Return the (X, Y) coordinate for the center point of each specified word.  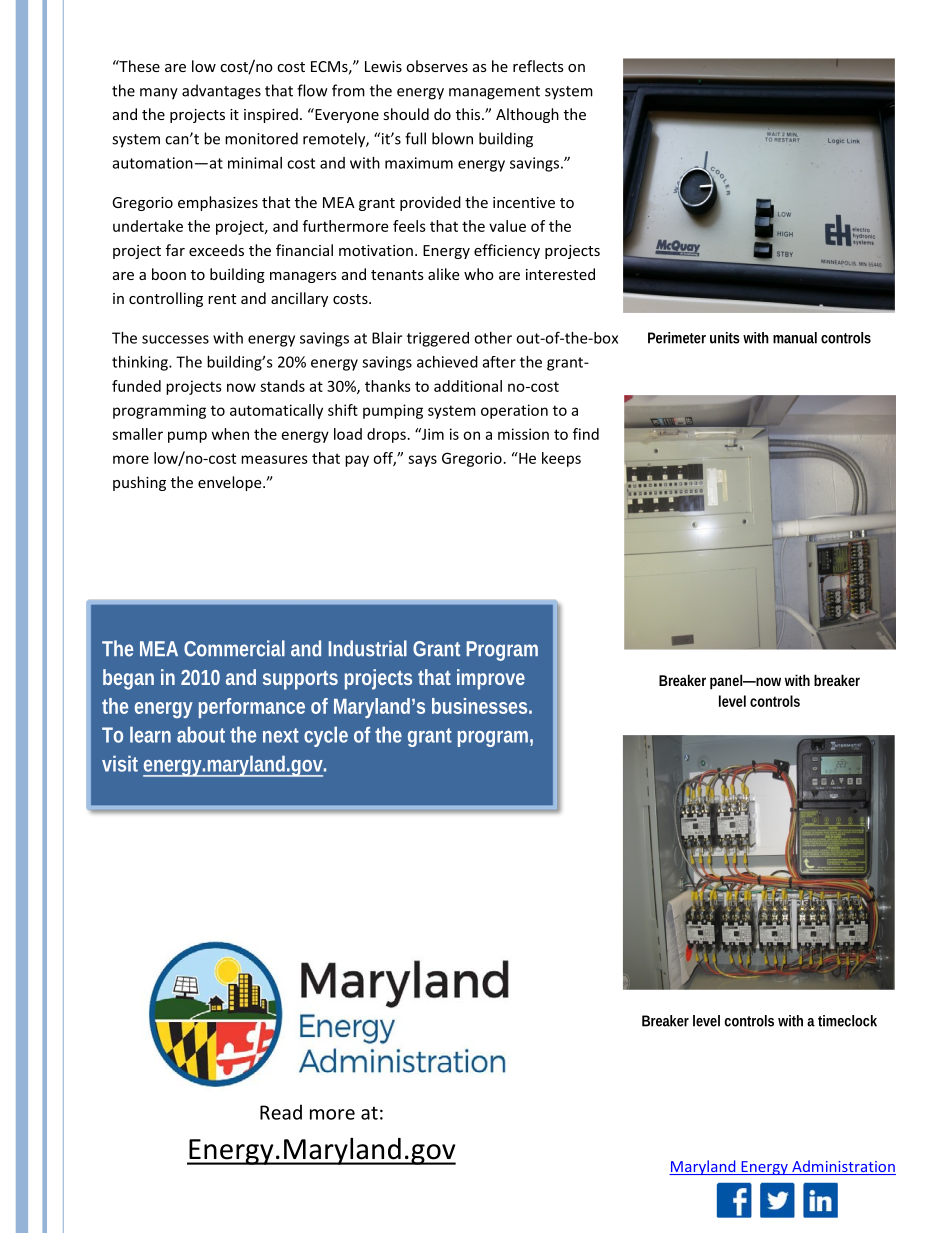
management (494, 93)
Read (281, 1112)
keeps (561, 459)
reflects (538, 66)
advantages (221, 92)
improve (491, 679)
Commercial (234, 648)
